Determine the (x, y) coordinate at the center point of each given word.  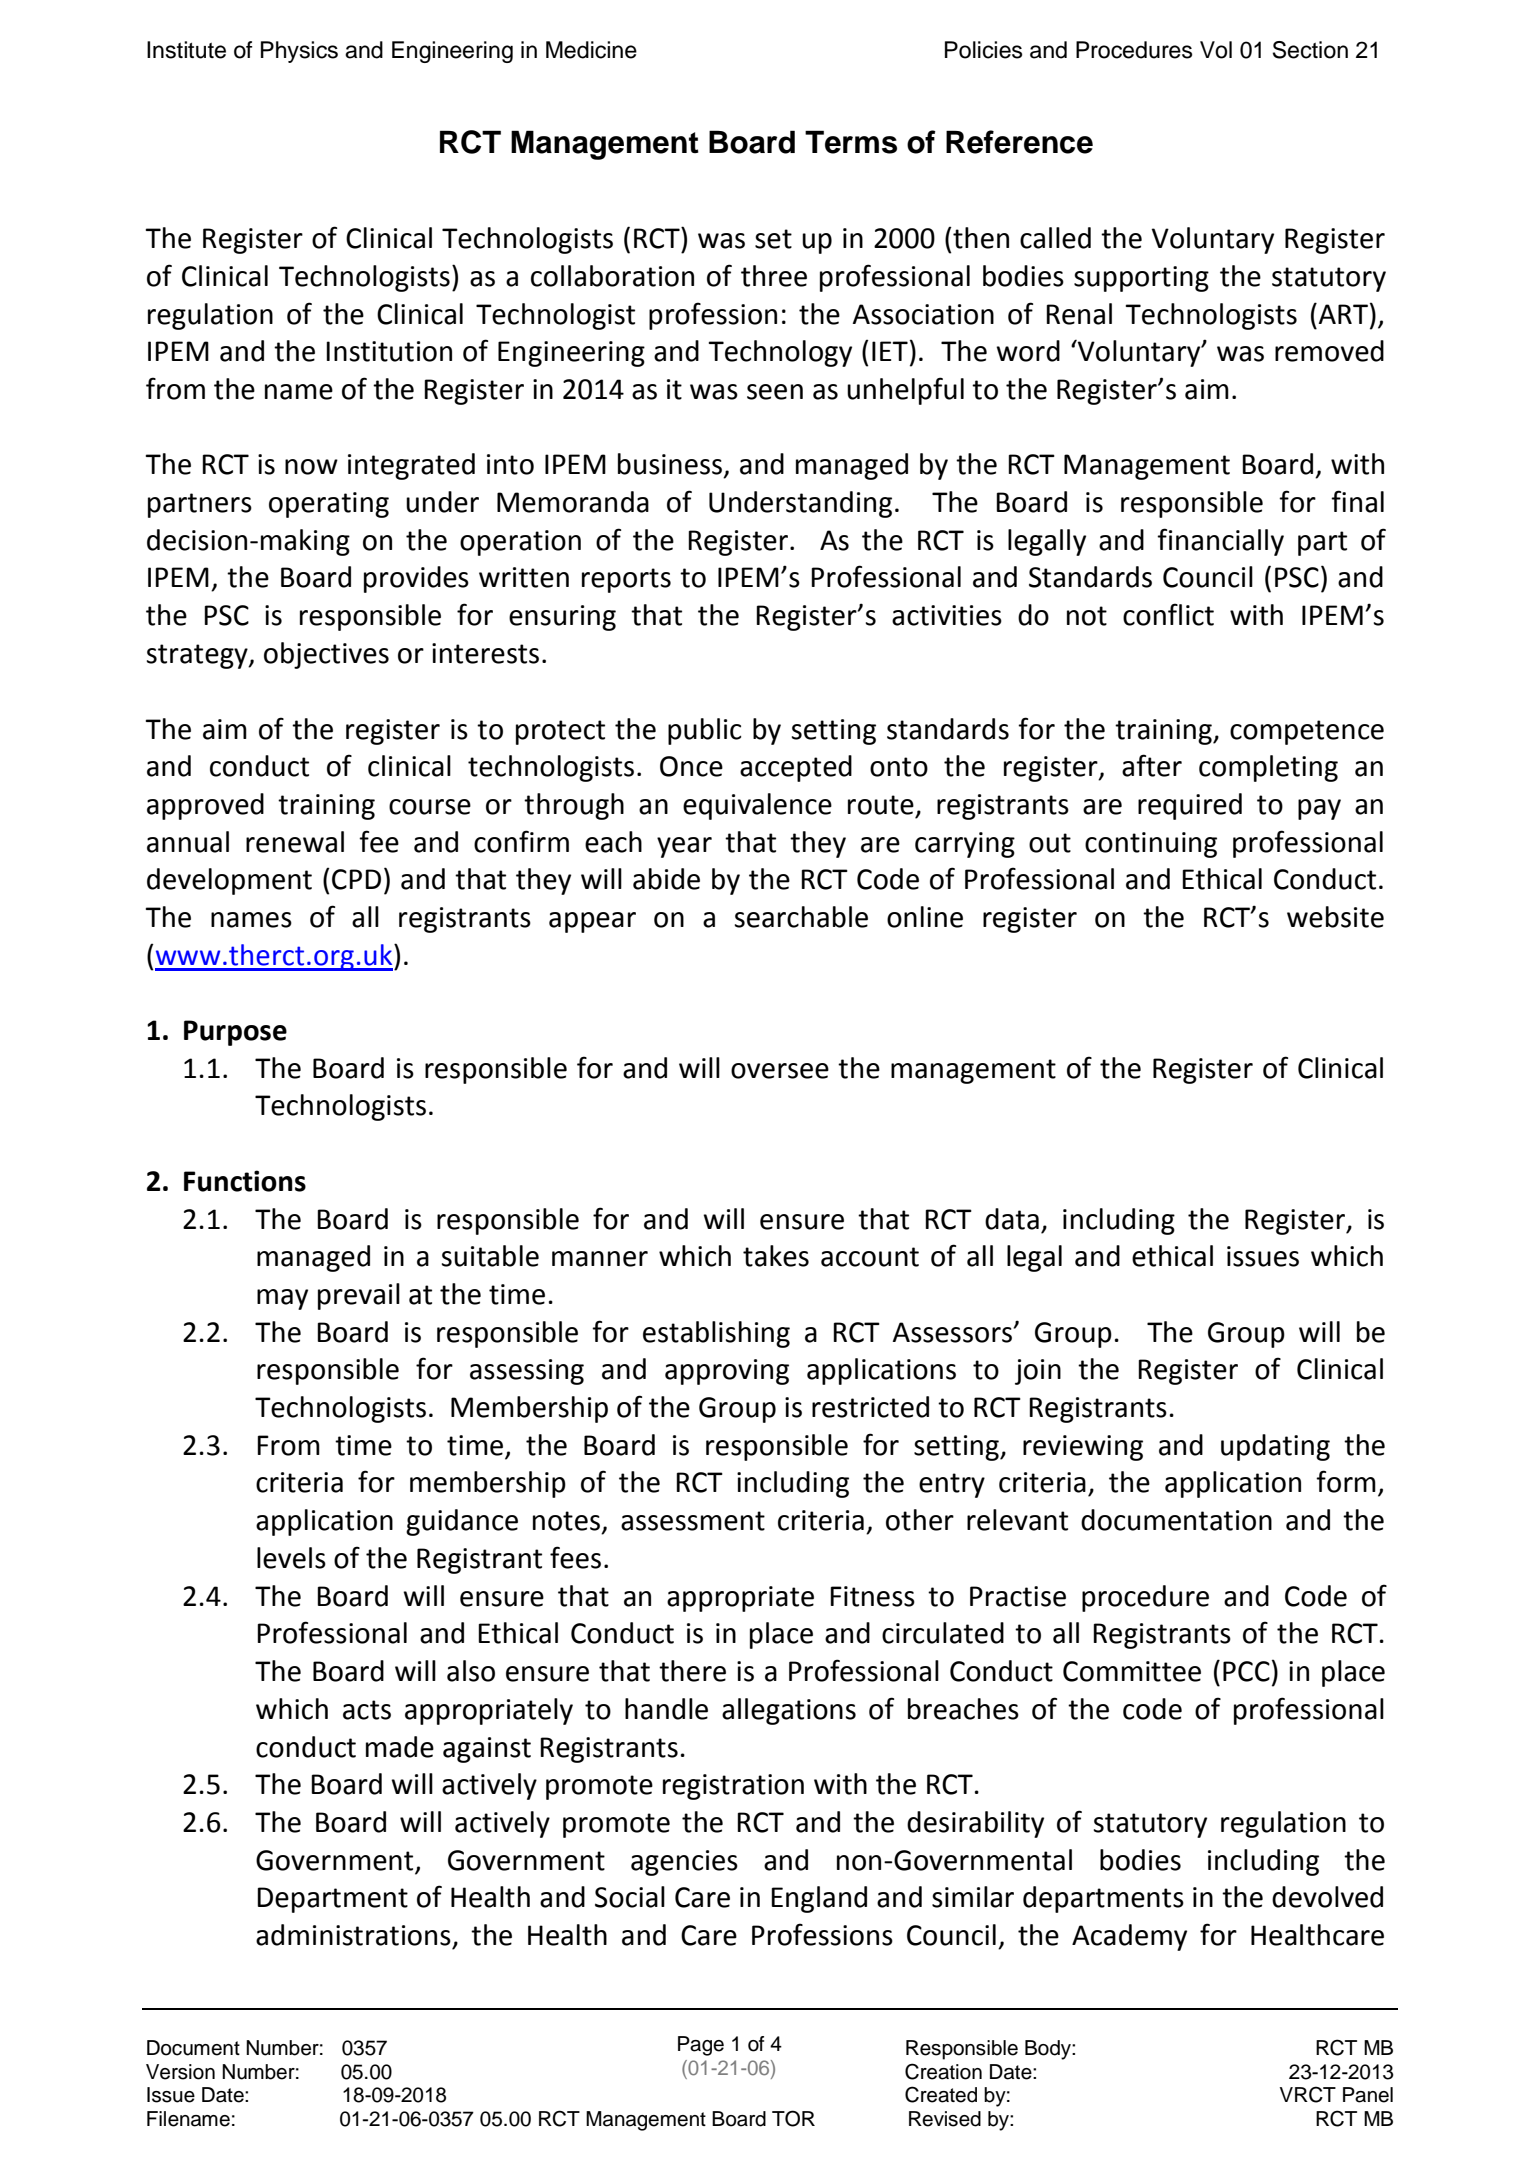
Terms (851, 142)
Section (1310, 50)
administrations (353, 1935)
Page (701, 2046)
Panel (1368, 2095)
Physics (299, 52)
